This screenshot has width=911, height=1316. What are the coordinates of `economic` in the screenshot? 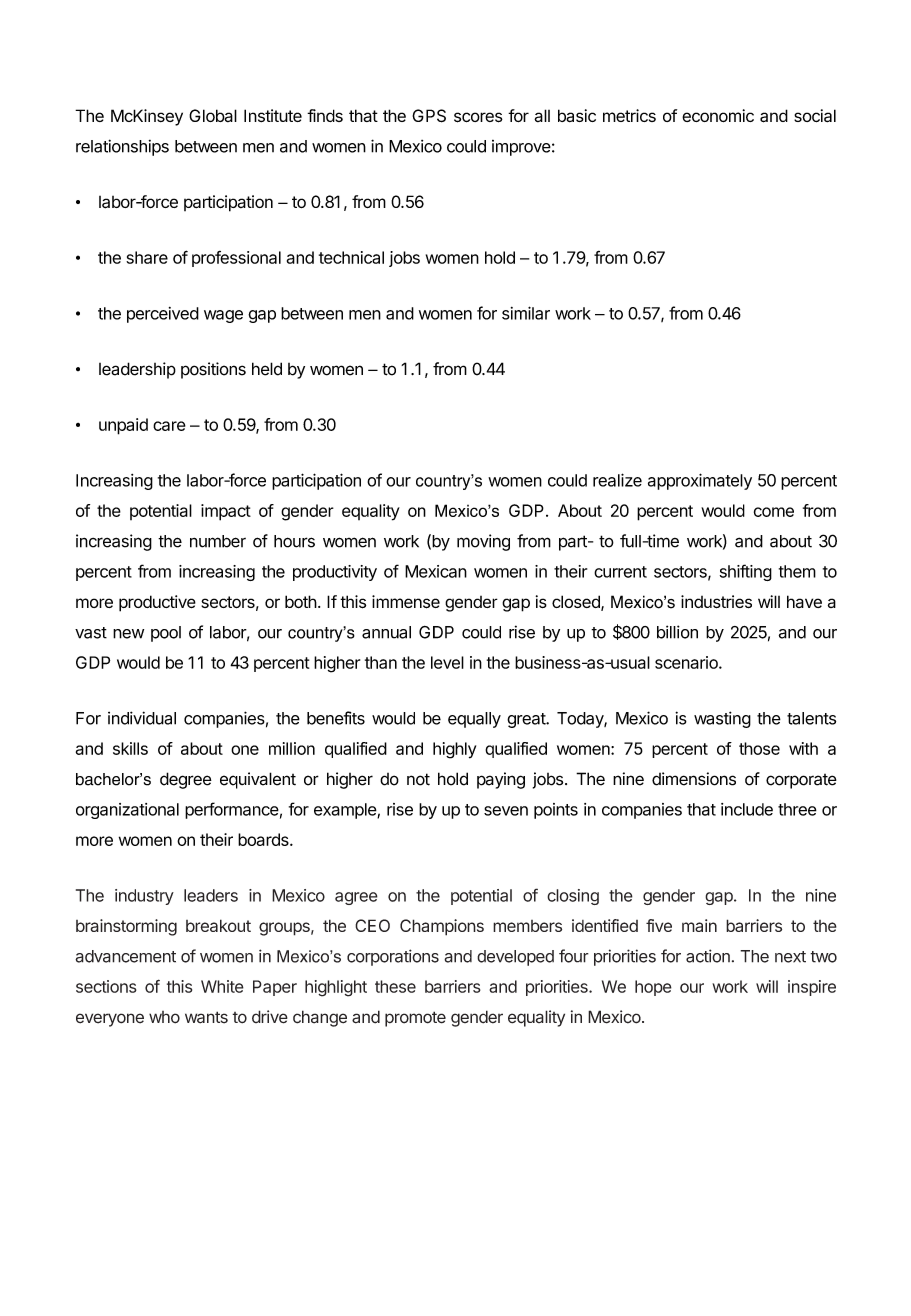 It's located at (718, 115).
